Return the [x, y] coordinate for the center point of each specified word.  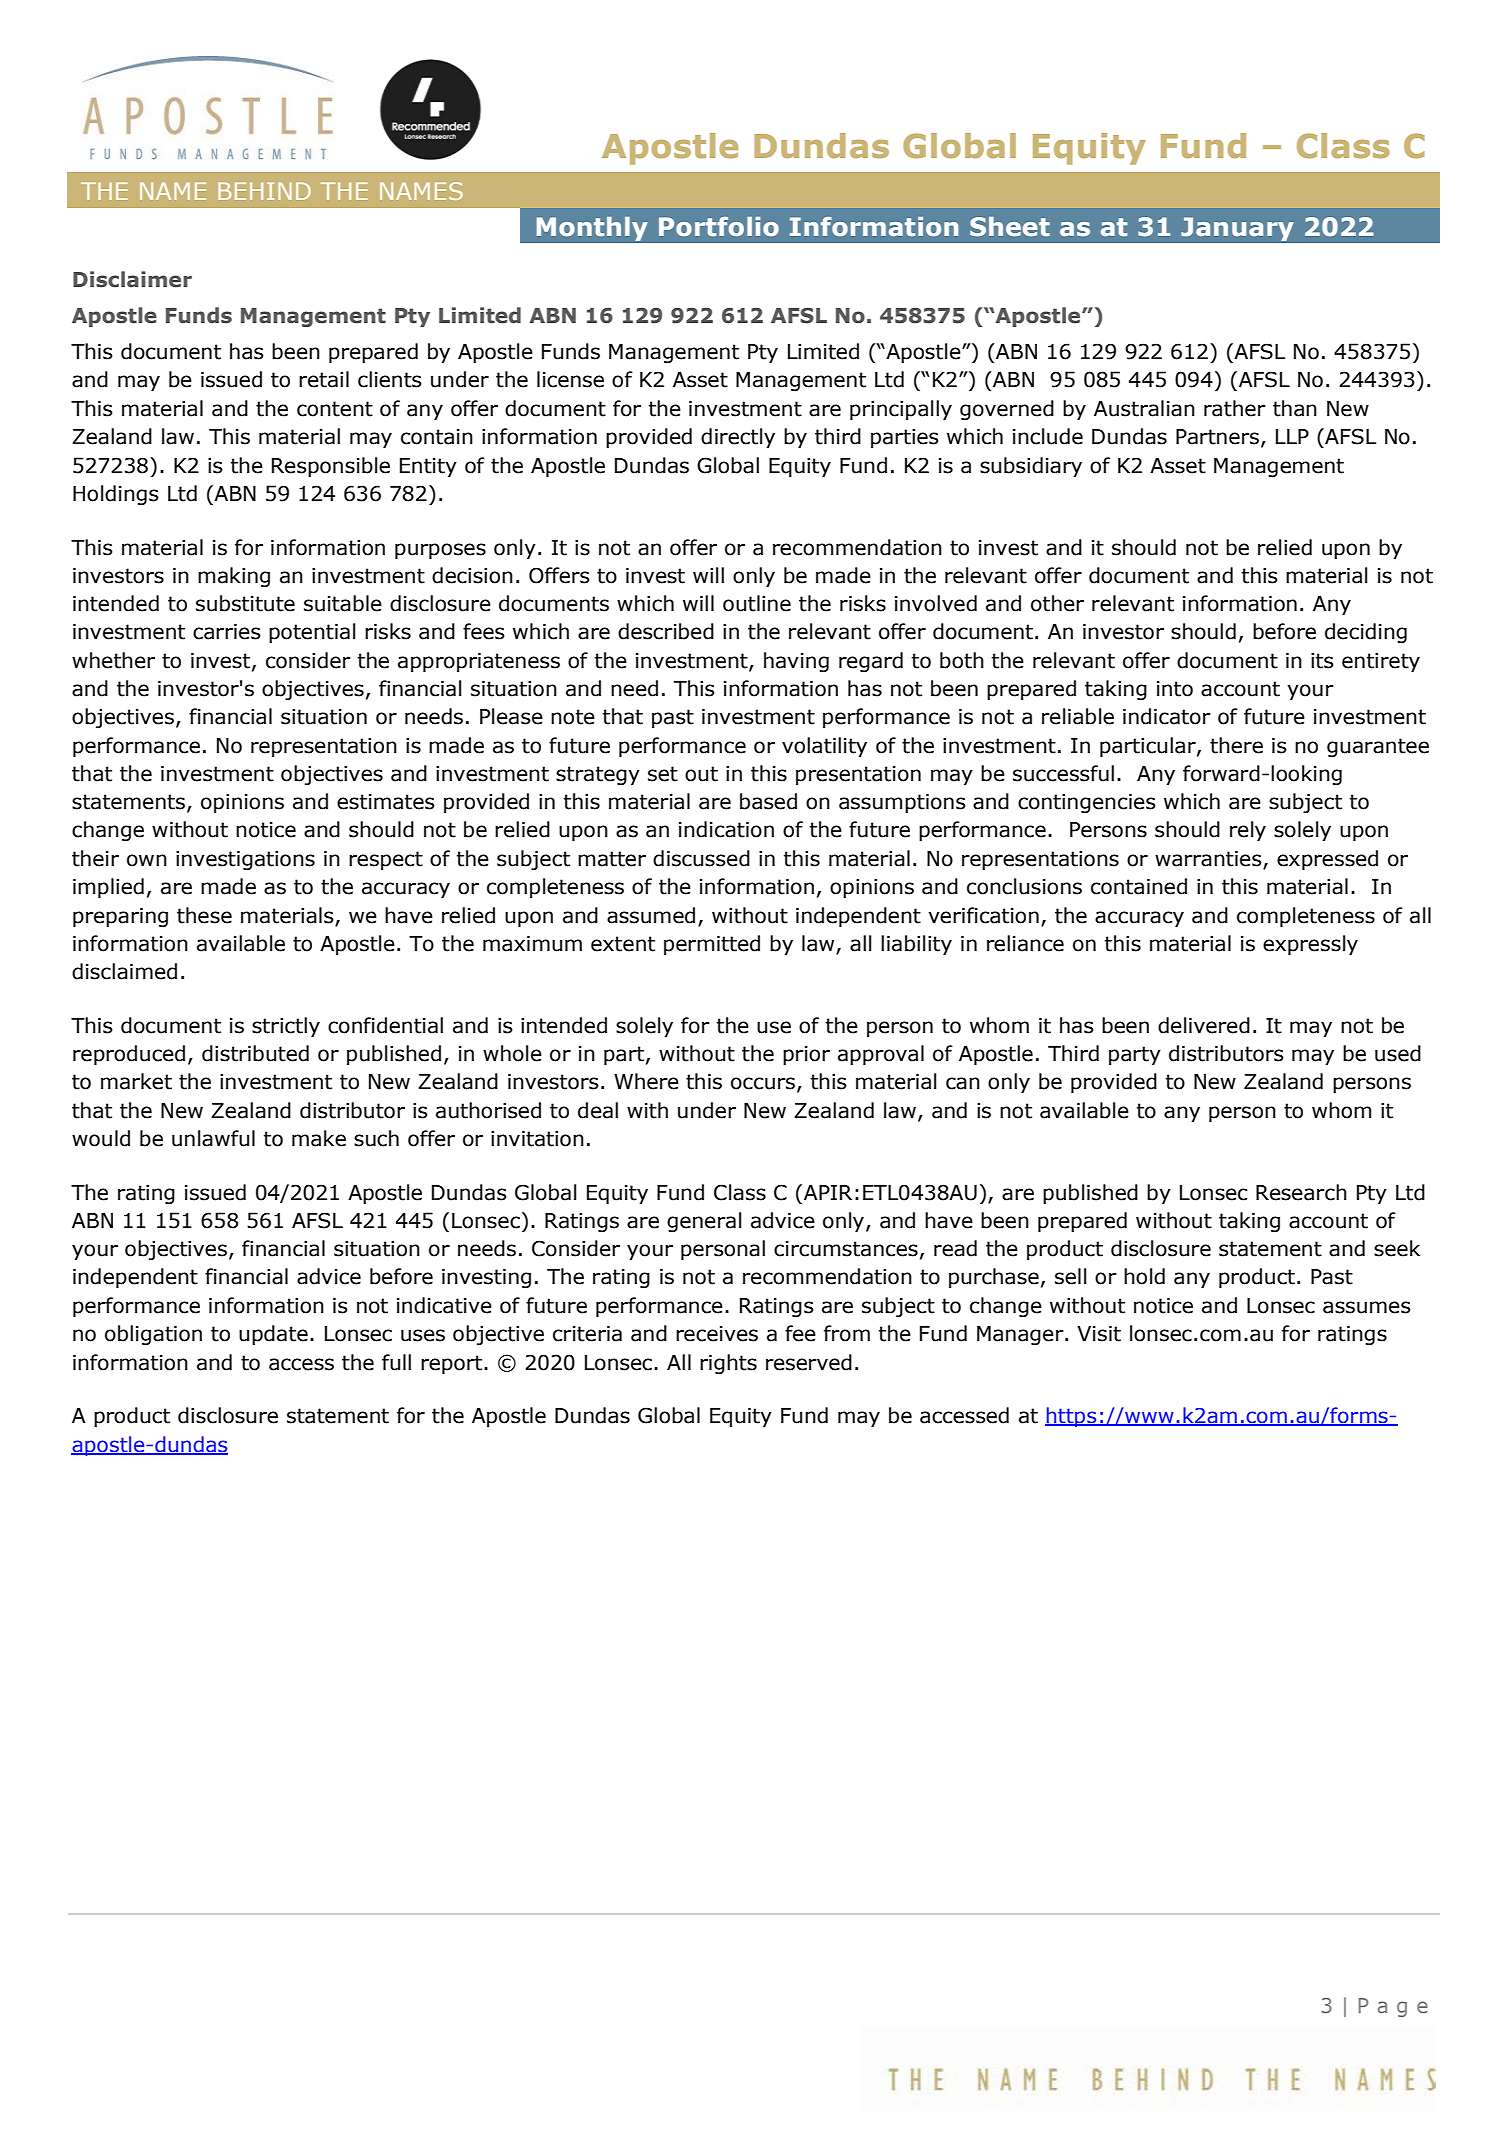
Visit [1099, 1334]
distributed [255, 1053]
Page [1393, 2007]
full [396, 1362]
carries [227, 632]
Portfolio [719, 227]
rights [728, 1364]
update [273, 1335]
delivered [1204, 1025]
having [796, 662]
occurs [763, 1083]
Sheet [1010, 227]
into [1175, 689]
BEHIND [264, 191]
